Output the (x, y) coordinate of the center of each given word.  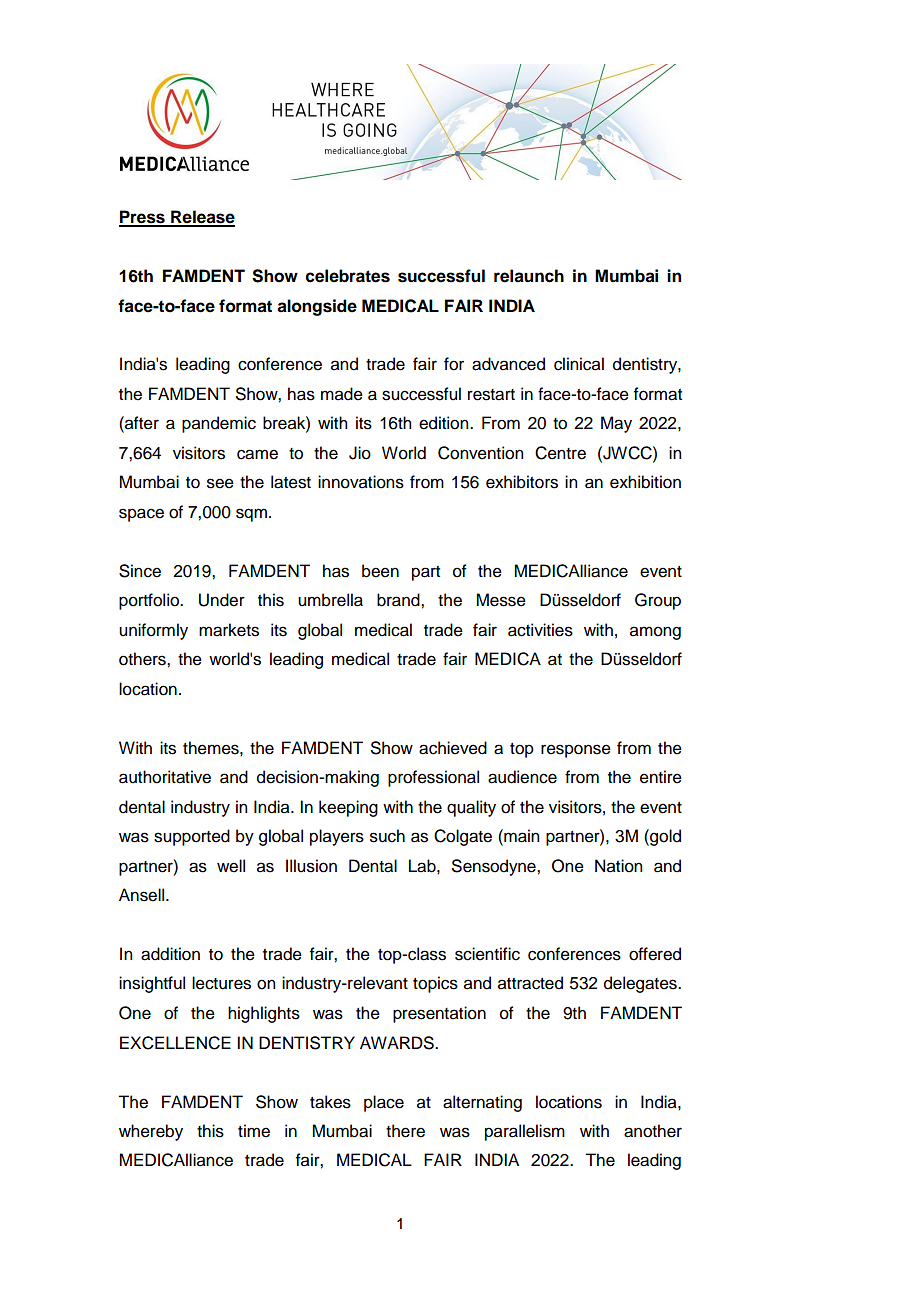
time (254, 1131)
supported (192, 837)
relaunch (529, 276)
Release (202, 218)
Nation (618, 866)
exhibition (645, 482)
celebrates (348, 276)
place (384, 1103)
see (220, 483)
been (380, 571)
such (387, 836)
